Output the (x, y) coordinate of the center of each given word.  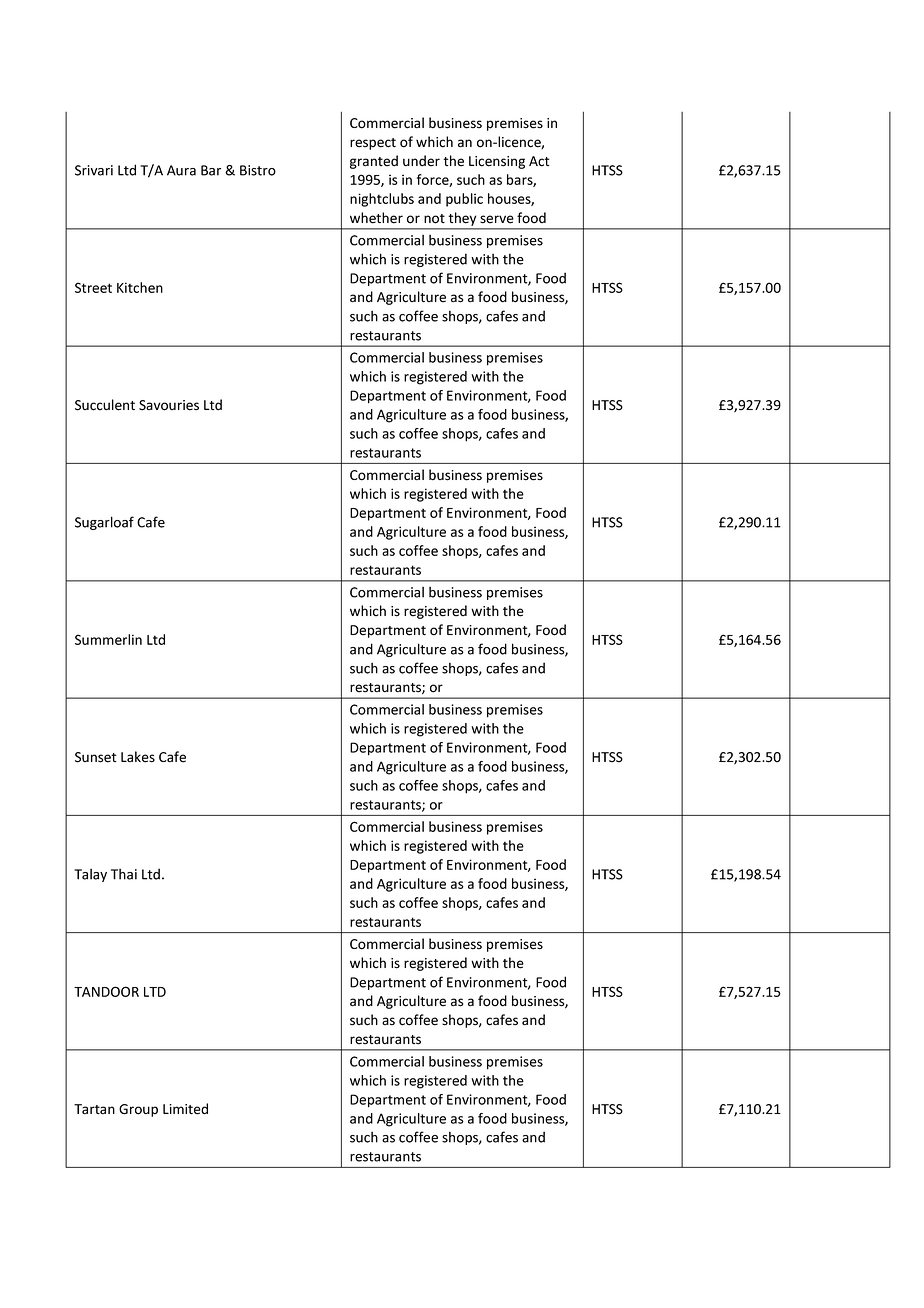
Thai (124, 874)
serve (497, 219)
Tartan (94, 1109)
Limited (185, 1109)
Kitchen (140, 287)
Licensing (497, 162)
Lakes (138, 757)
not (434, 219)
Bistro (258, 170)
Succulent (105, 405)
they (462, 219)
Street (93, 287)
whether (376, 218)
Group (138, 1110)
